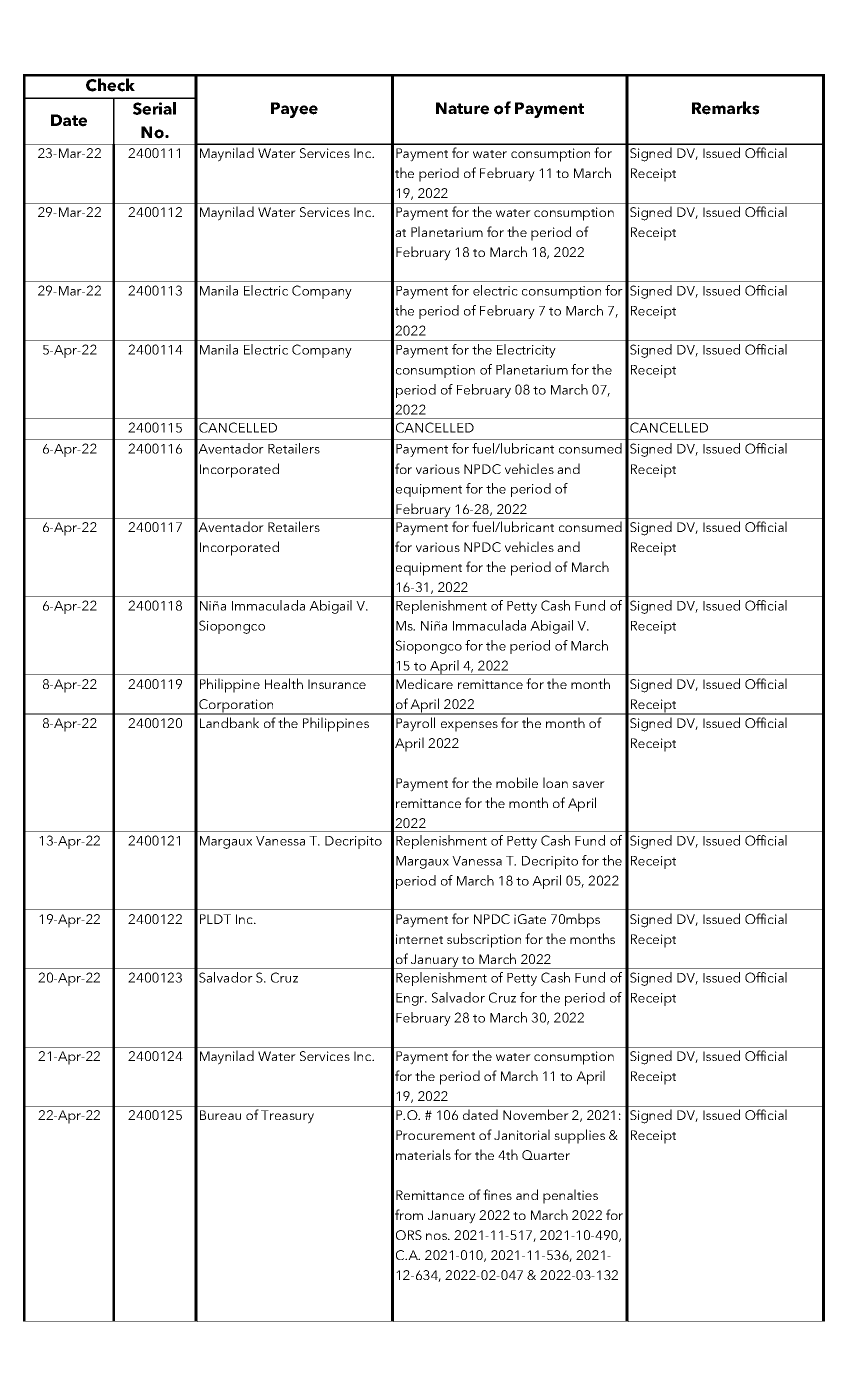  Describe the element at coordinates (284, 683) in the page. I see `Health` at that location.
